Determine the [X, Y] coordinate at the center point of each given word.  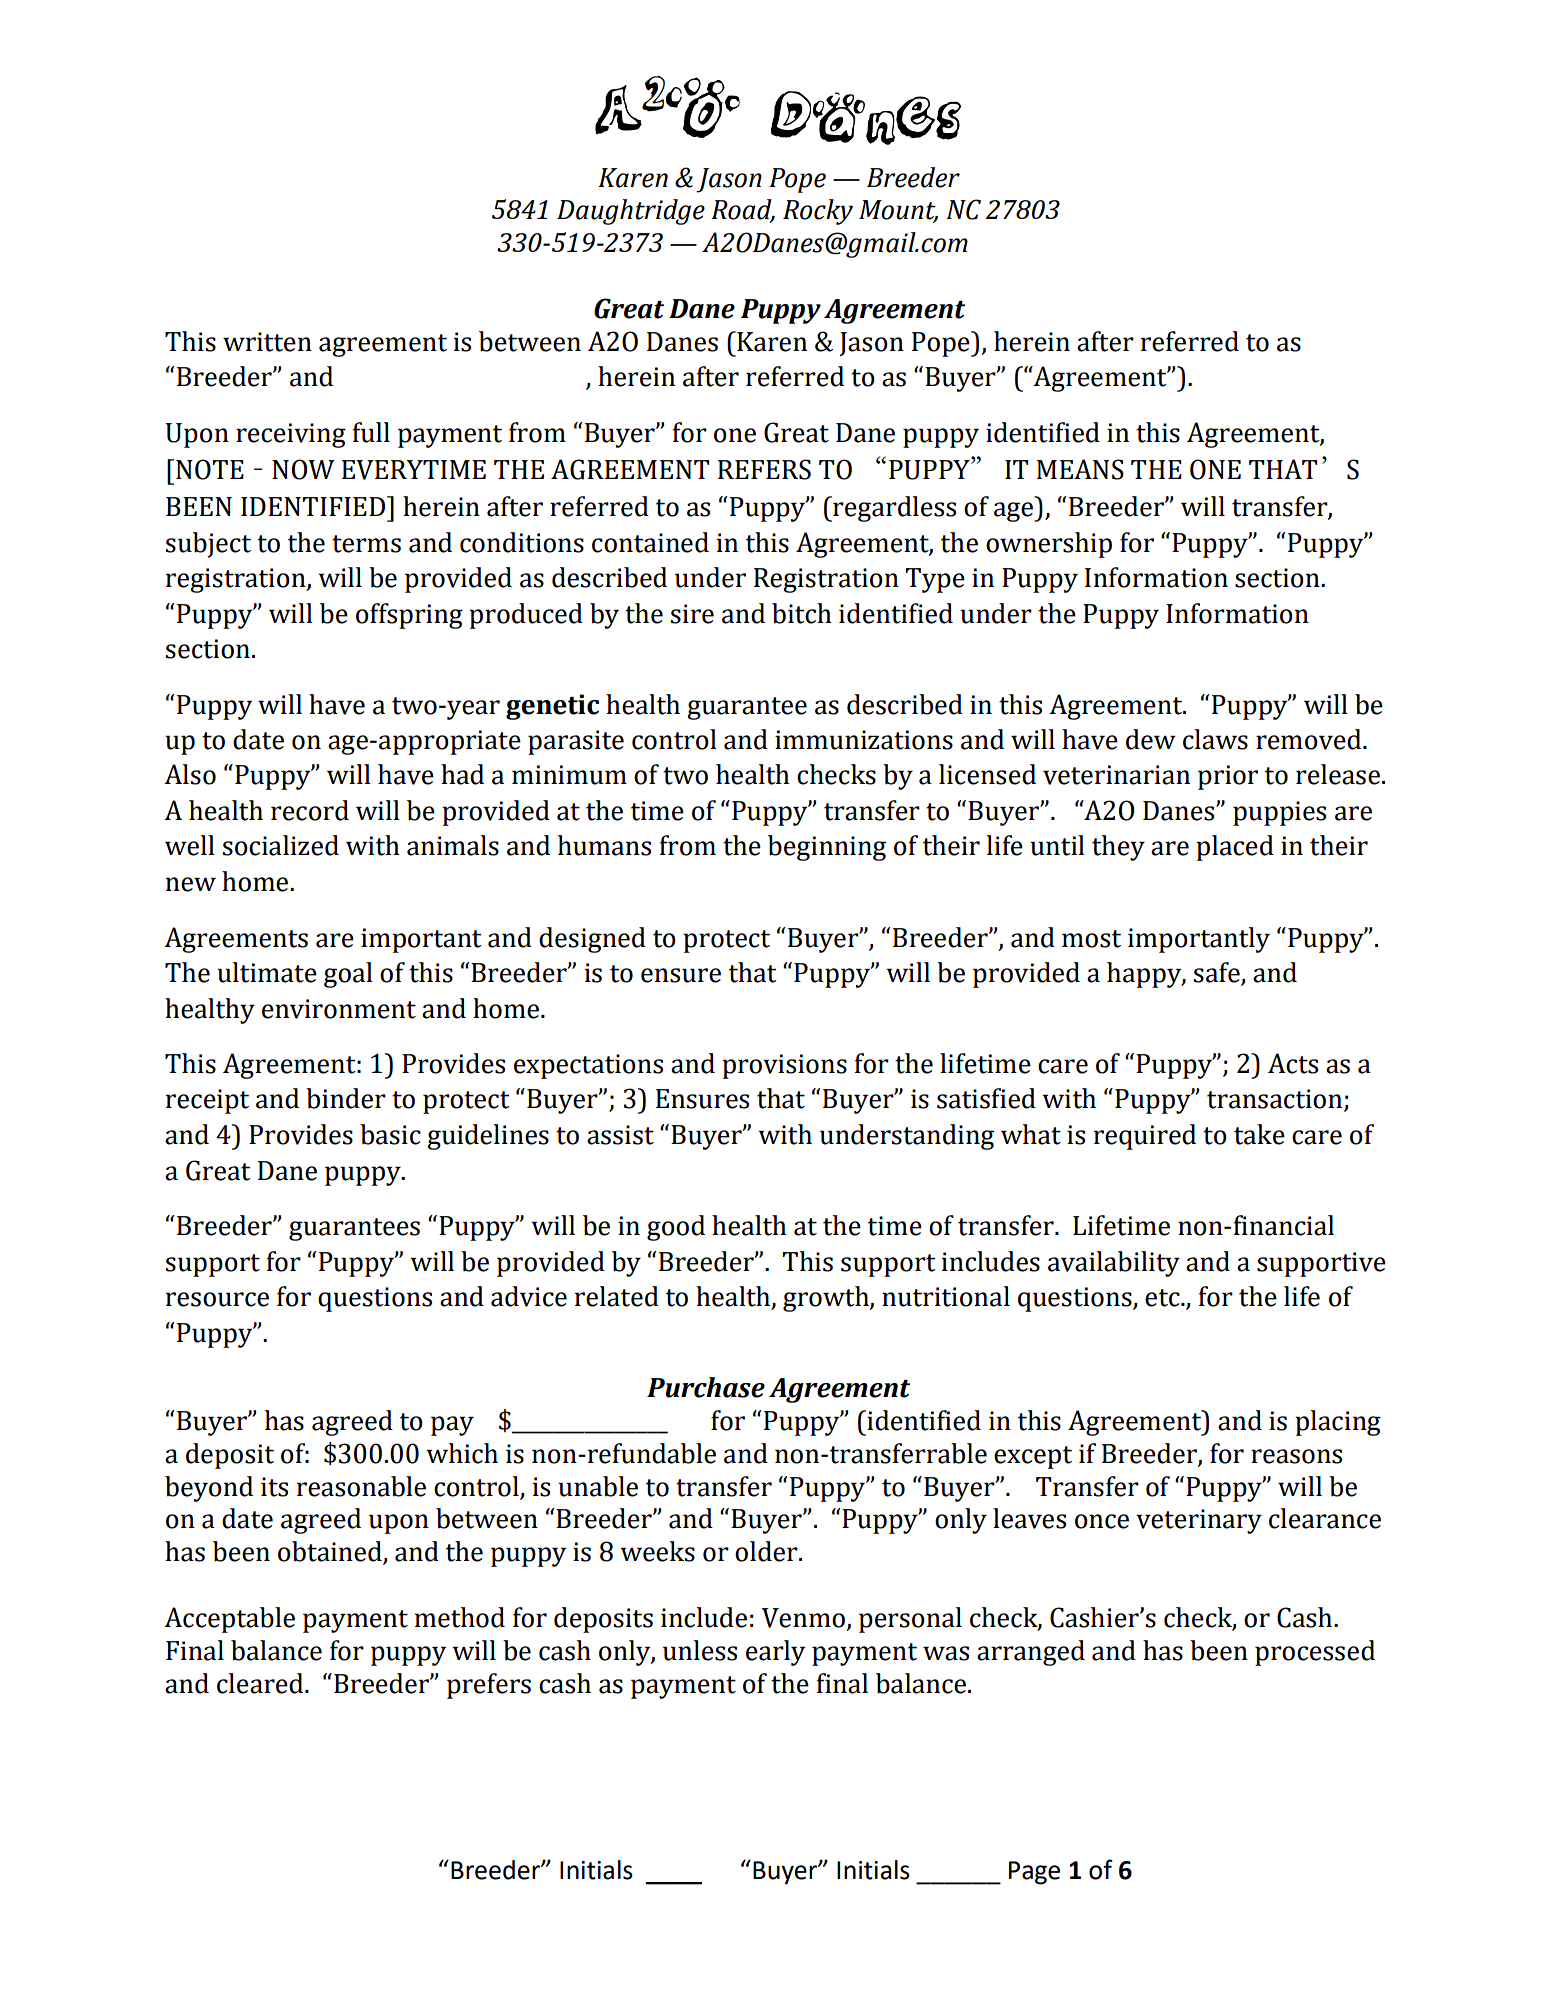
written [267, 342]
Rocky [818, 212]
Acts [1293, 1063]
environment [339, 1009]
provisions [784, 1066]
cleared [261, 1683]
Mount [898, 211]
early [775, 1653]
